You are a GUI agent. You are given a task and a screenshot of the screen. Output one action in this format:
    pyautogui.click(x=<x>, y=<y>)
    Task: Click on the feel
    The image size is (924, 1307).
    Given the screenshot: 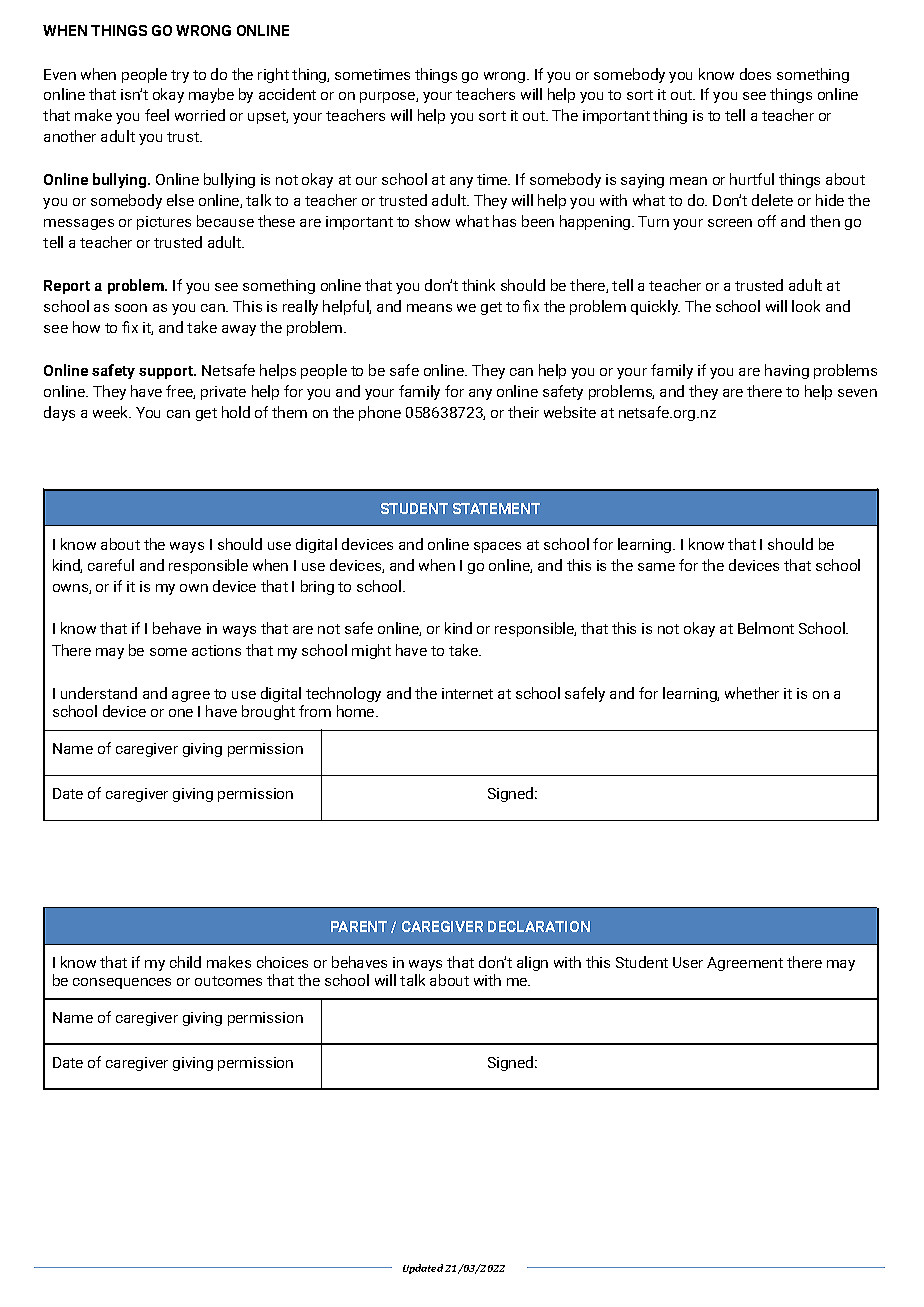 What is the action you would take?
    pyautogui.click(x=157, y=115)
